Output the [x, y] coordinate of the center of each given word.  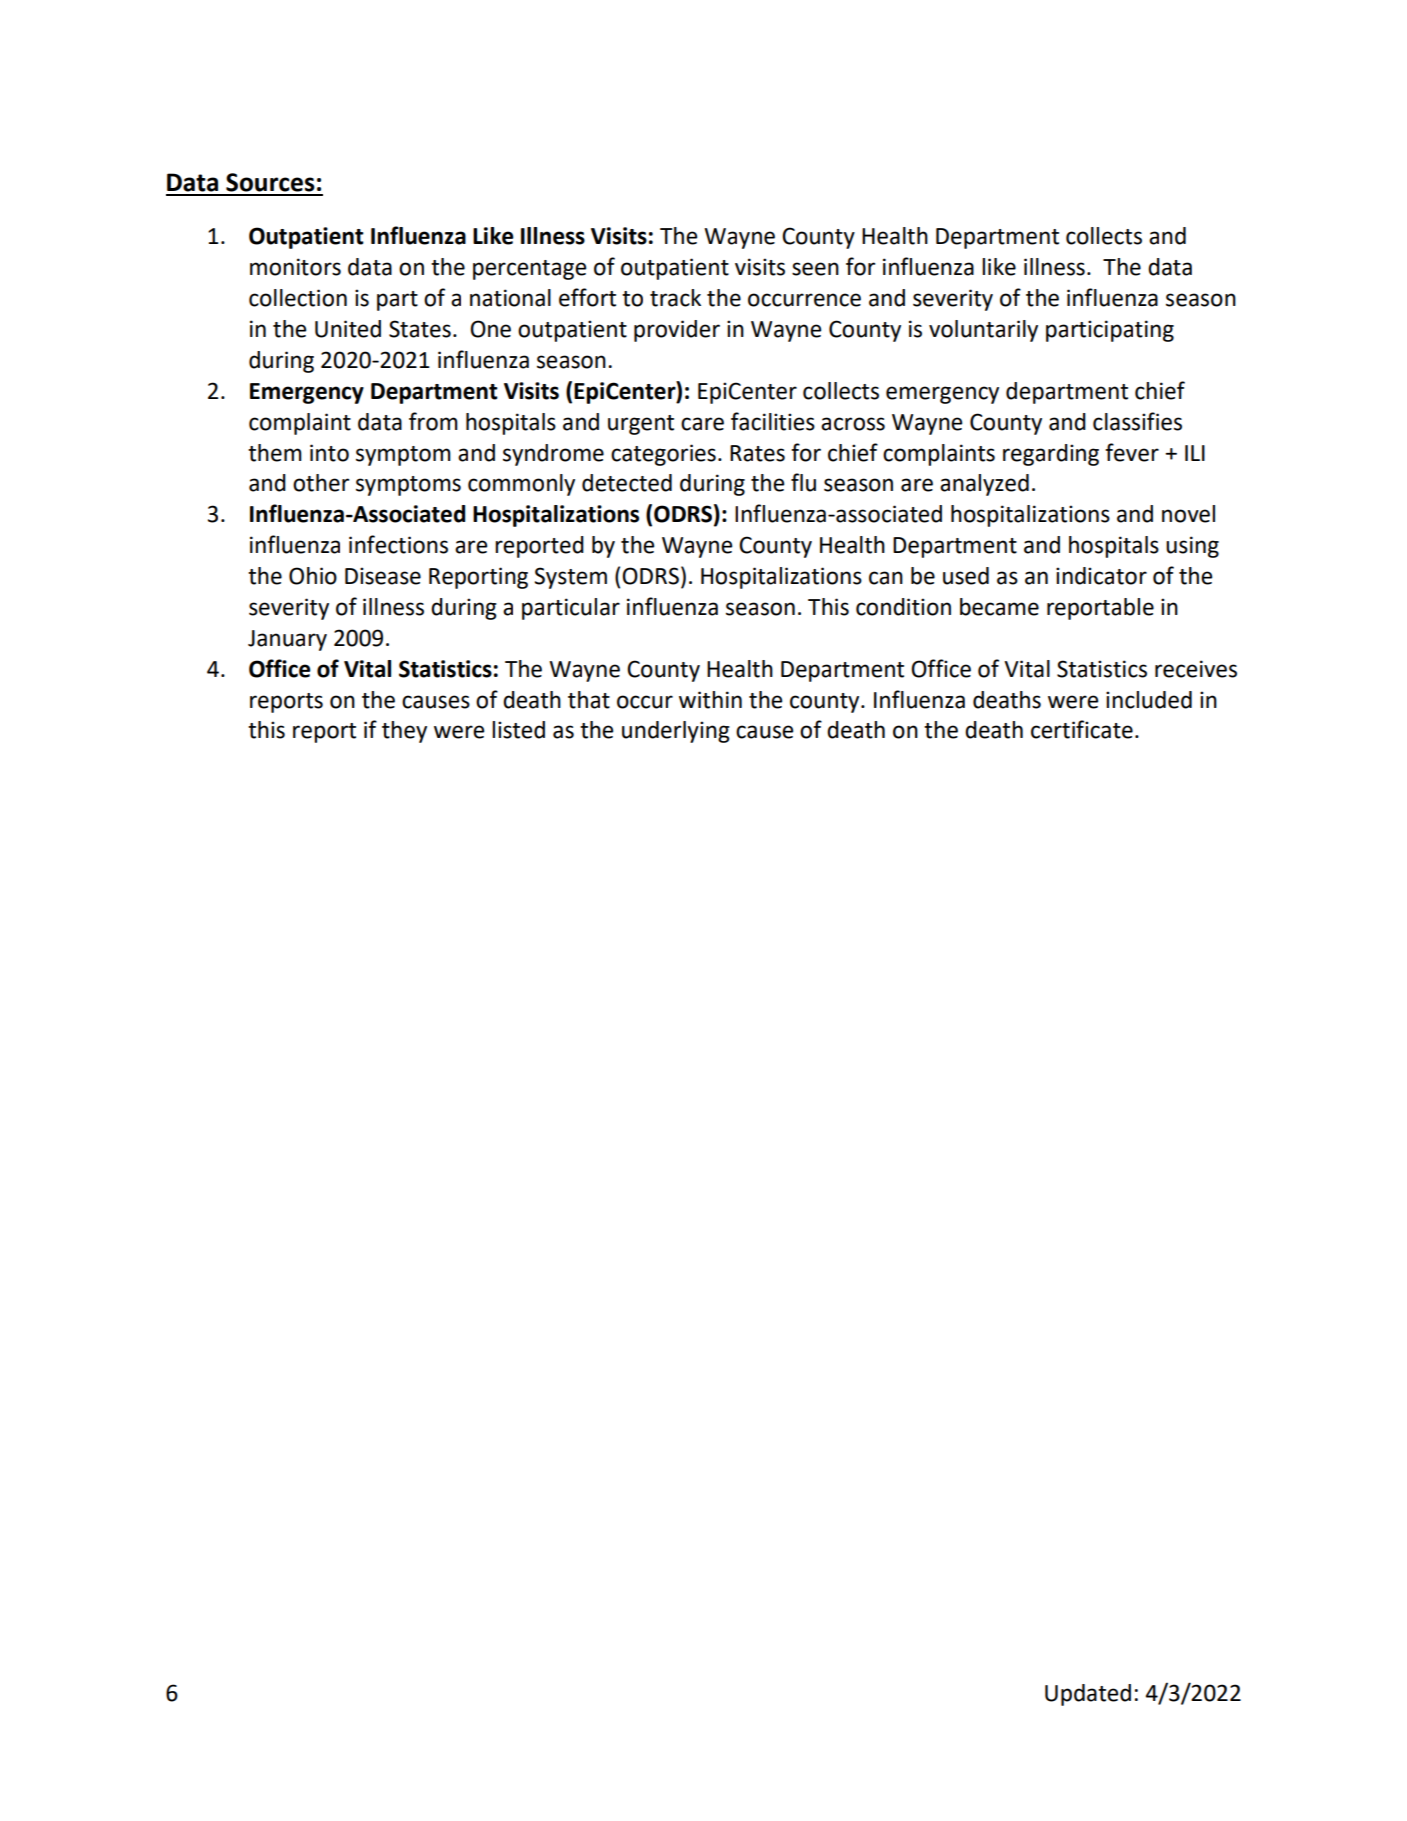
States [420, 329]
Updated [1088, 1695]
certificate [1082, 729]
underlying [676, 732]
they [404, 732]
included [1149, 700]
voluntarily [983, 331]
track [675, 298]
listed [518, 730]
